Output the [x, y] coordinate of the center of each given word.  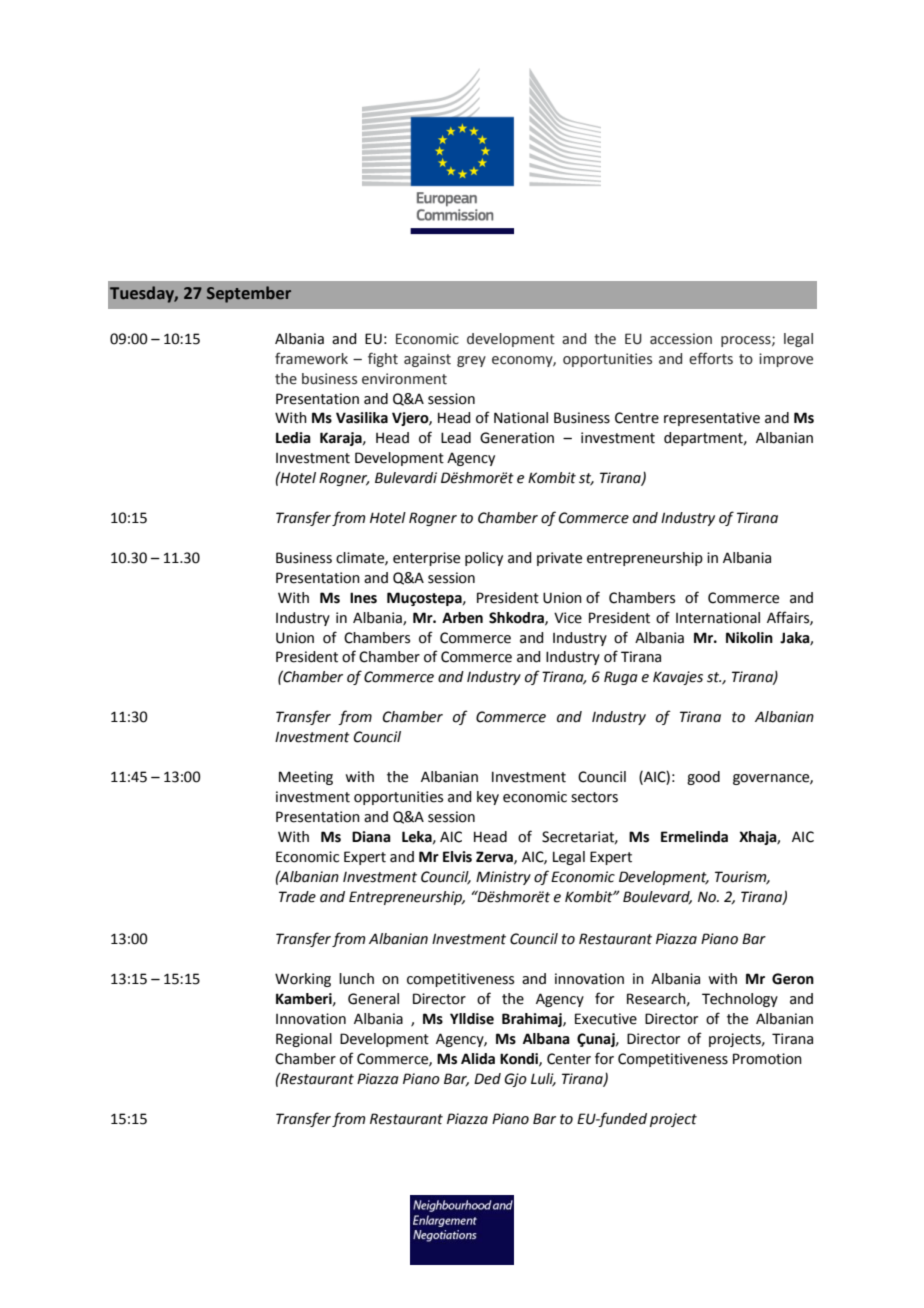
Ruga [621, 678]
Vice [568, 618]
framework [311, 358]
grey [471, 361]
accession [681, 339]
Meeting [306, 778]
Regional [304, 1040]
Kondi [520, 1059]
